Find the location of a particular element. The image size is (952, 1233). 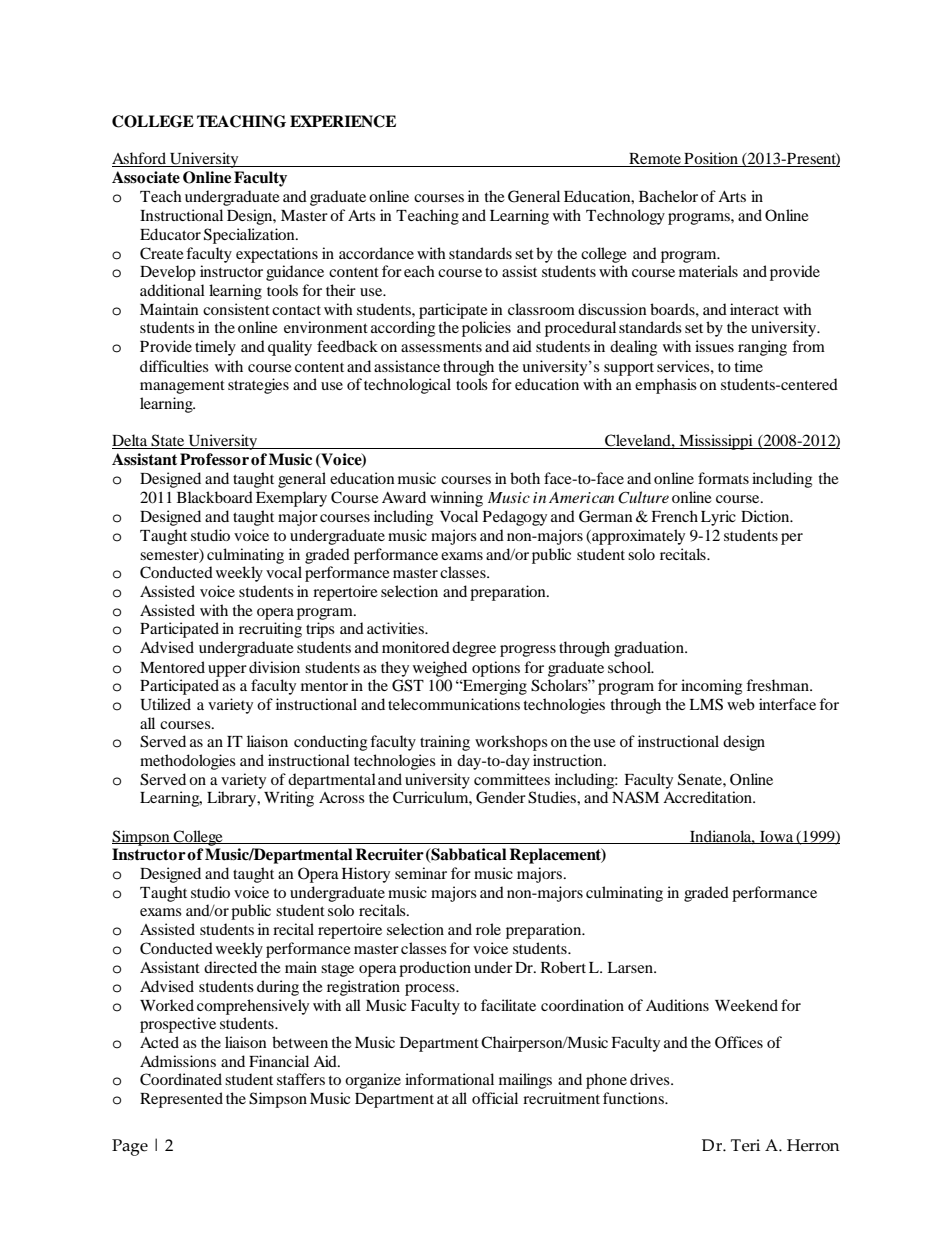

technological is located at coordinates (407, 386).
